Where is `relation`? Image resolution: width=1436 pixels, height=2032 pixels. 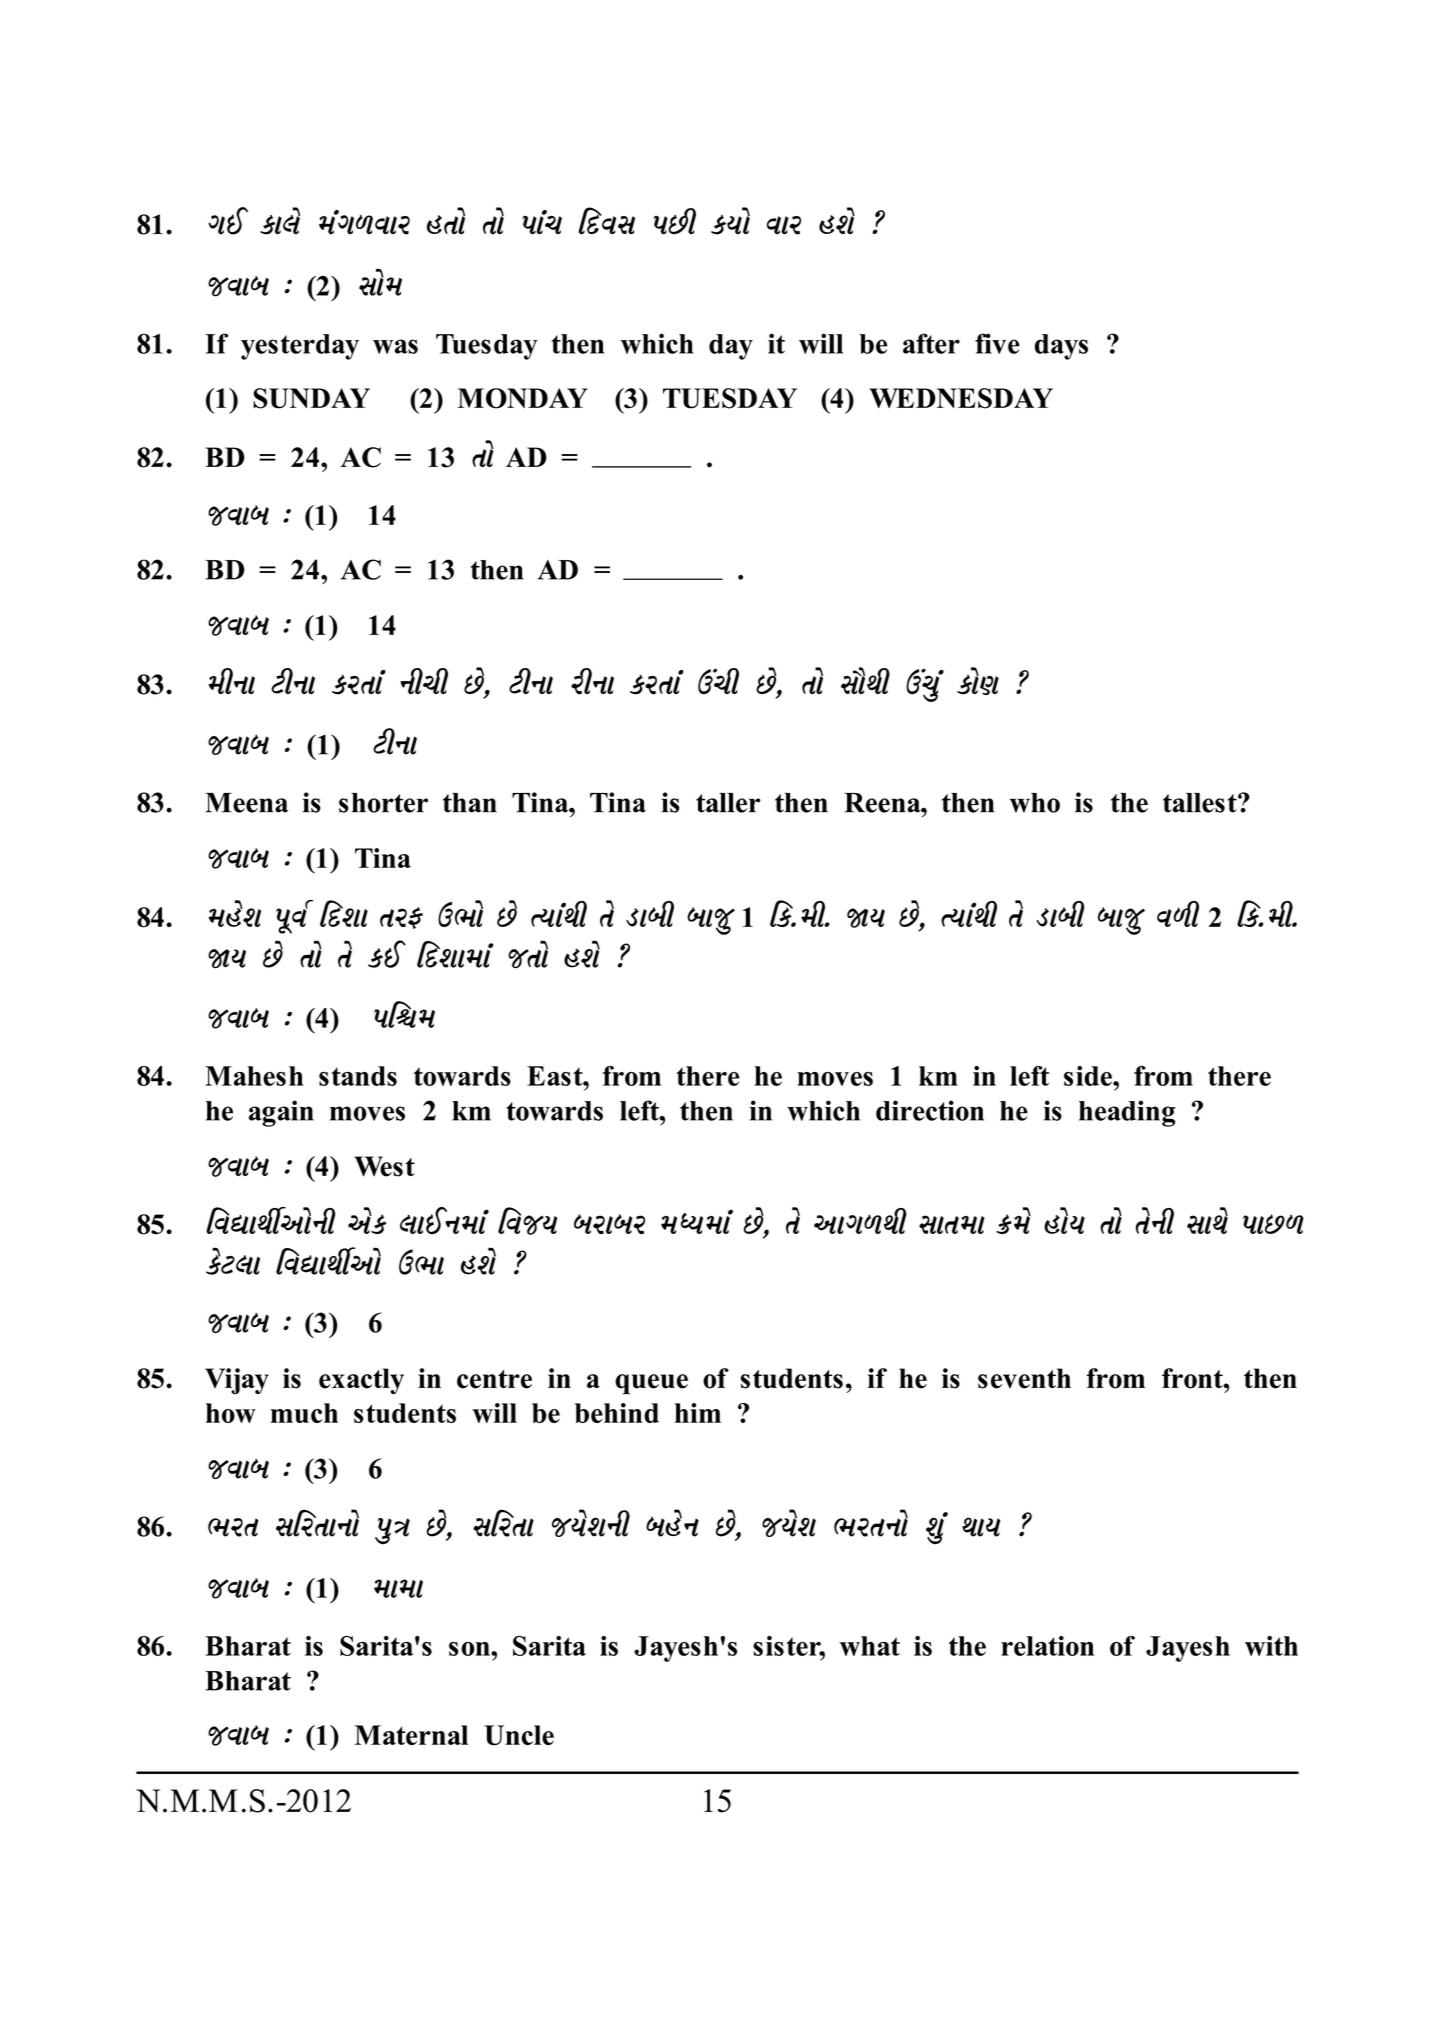 relation is located at coordinates (1047, 1646).
